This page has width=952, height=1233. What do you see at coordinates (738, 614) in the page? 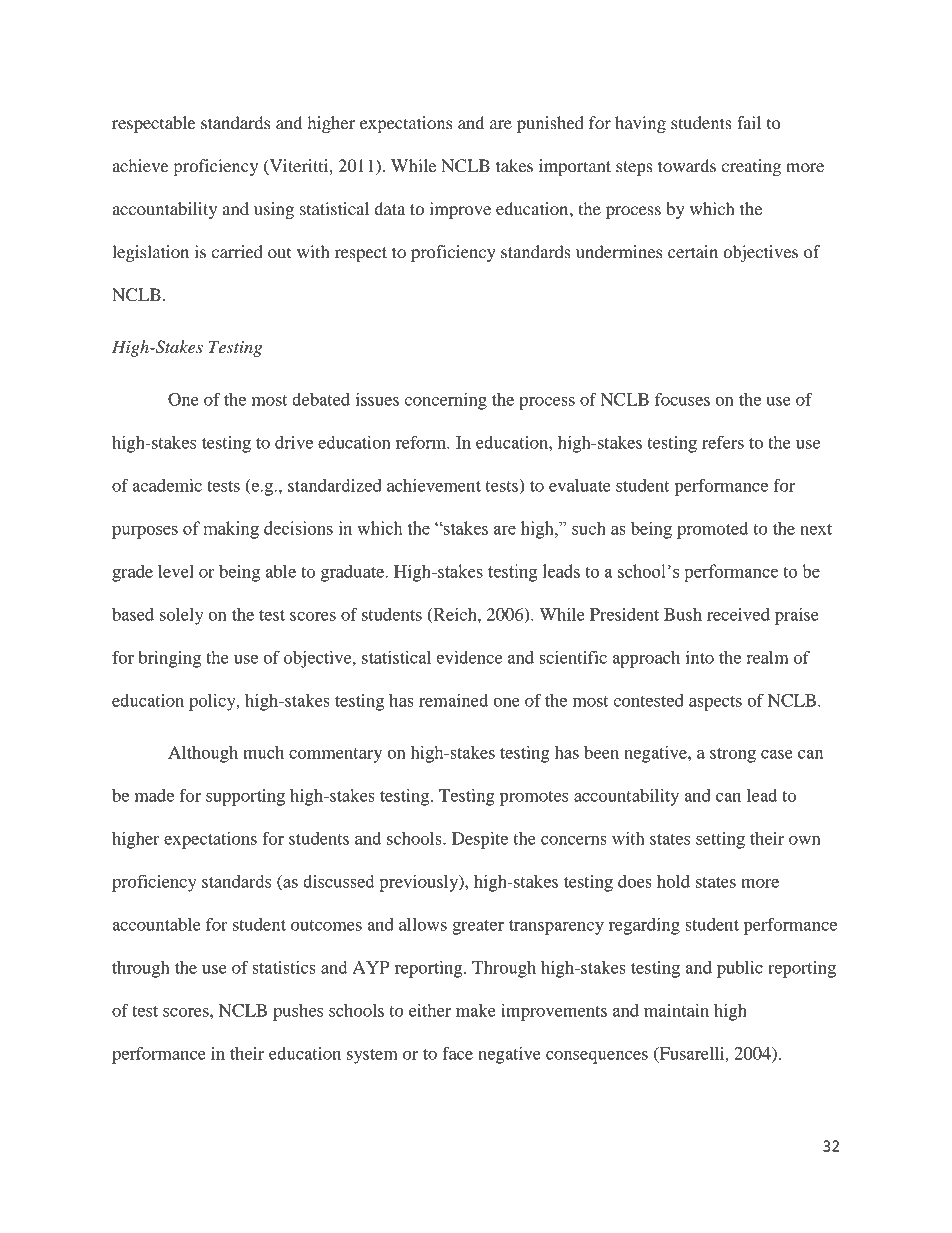
I see `received` at bounding box center [738, 614].
